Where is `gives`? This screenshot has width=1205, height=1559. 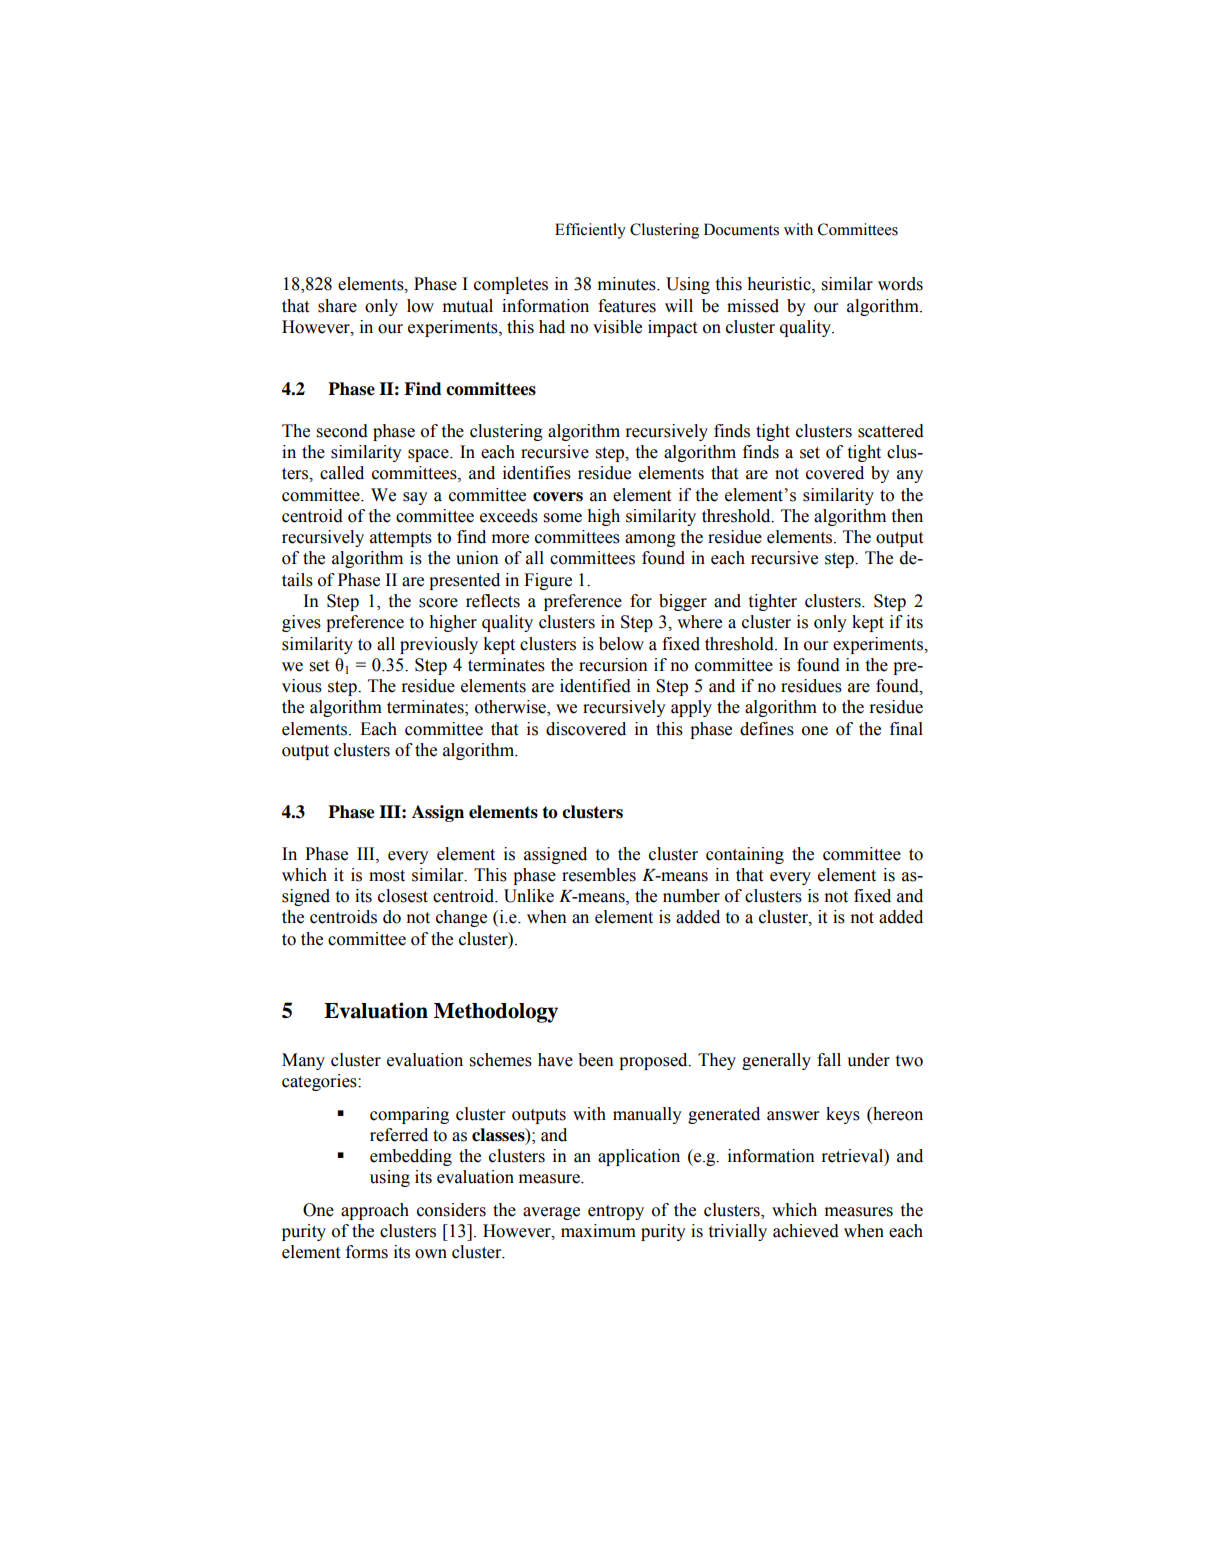
gives is located at coordinates (301, 623).
